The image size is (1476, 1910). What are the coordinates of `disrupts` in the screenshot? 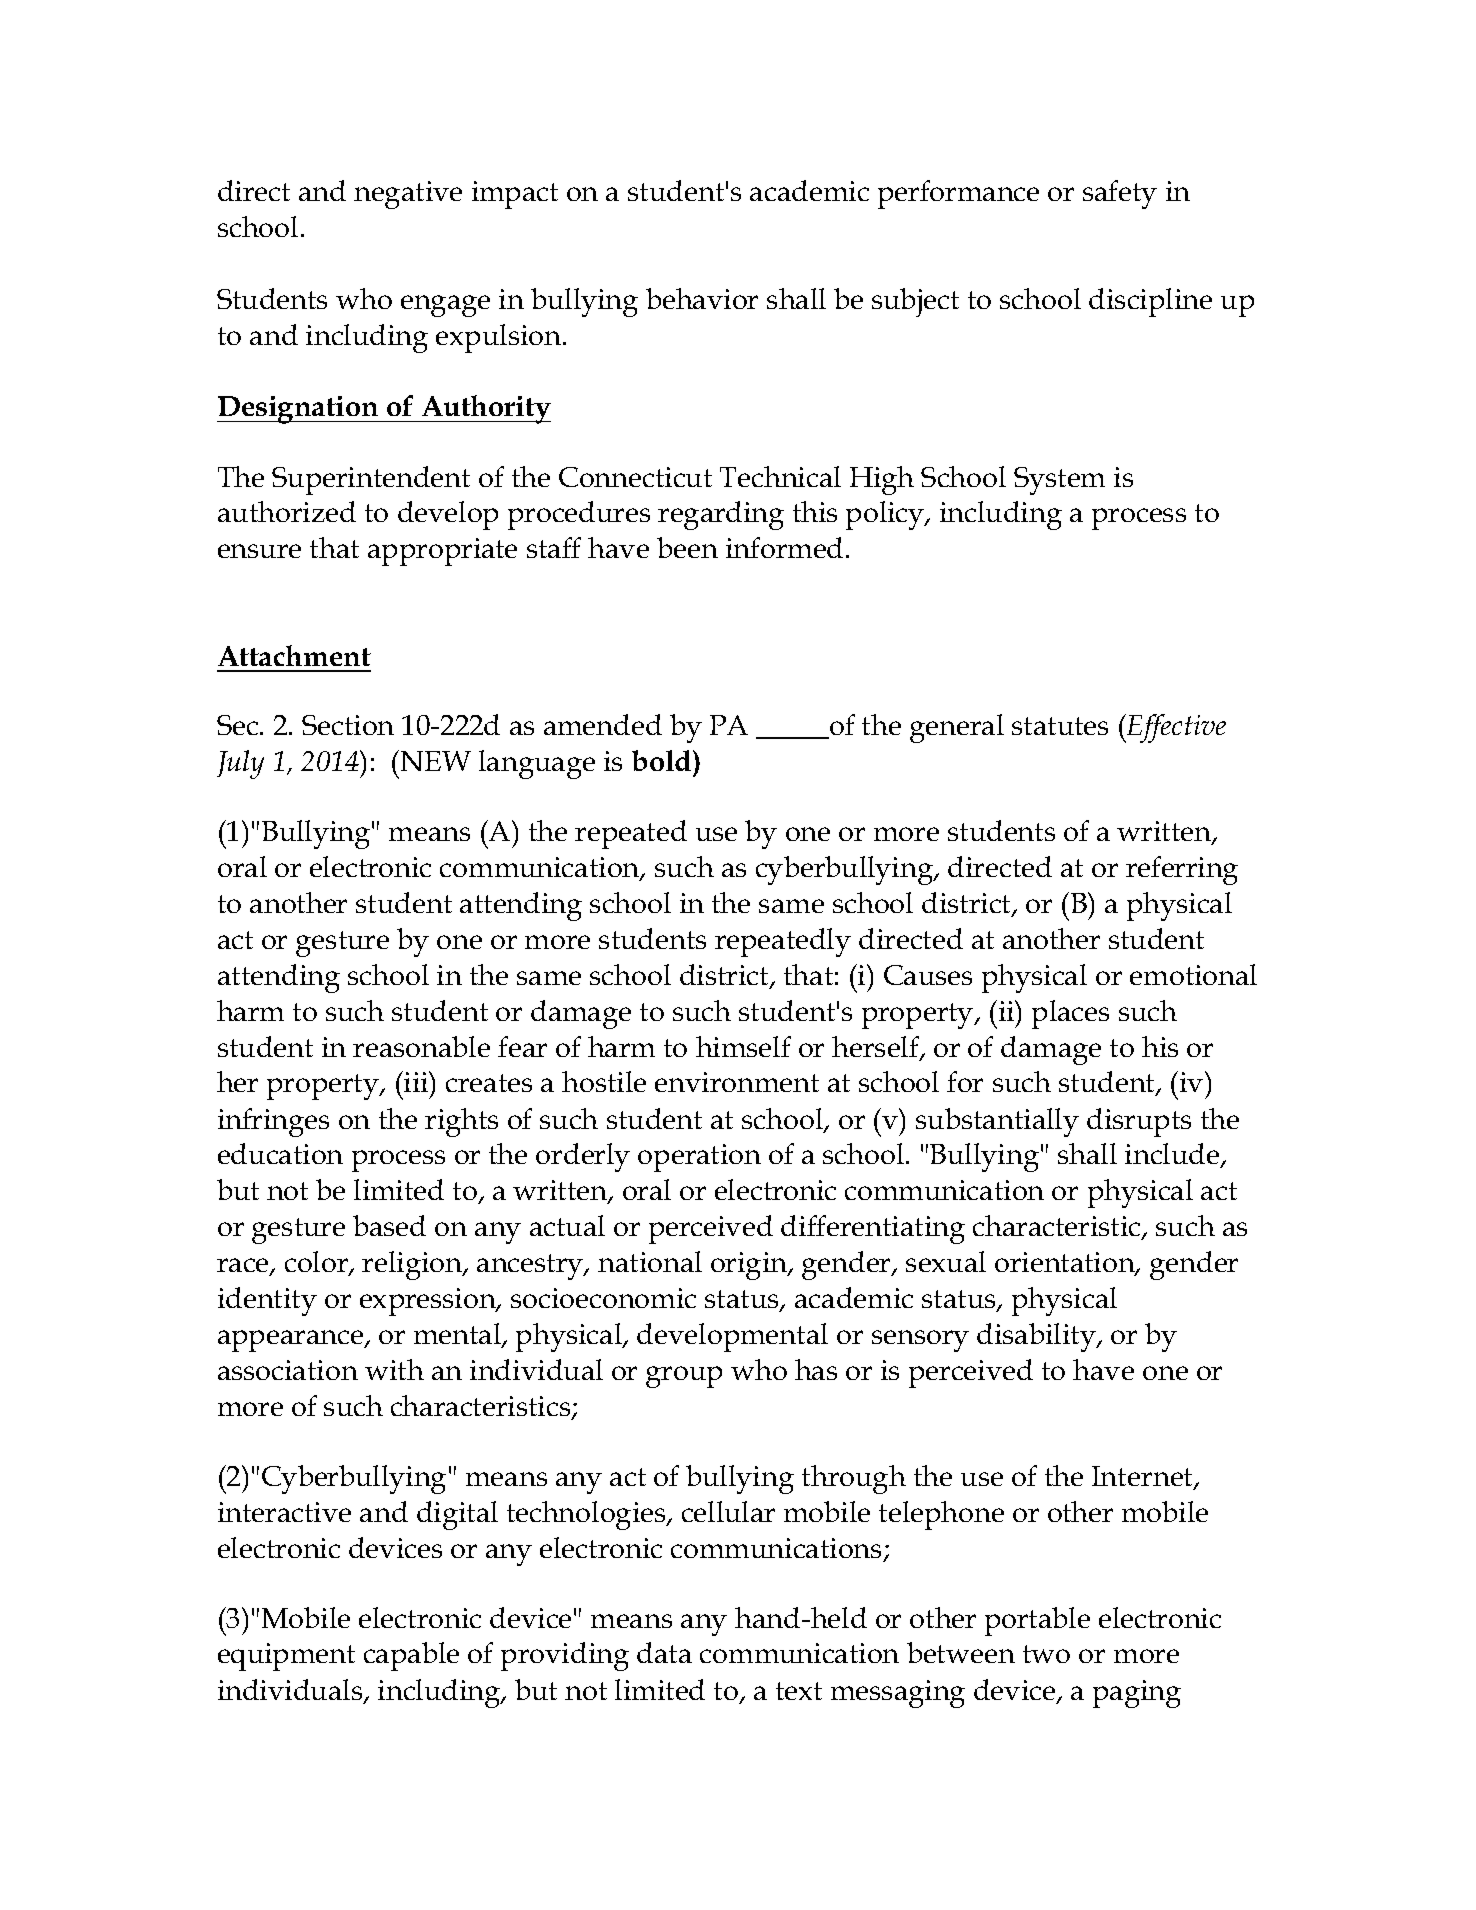 It's located at (1139, 1122).
